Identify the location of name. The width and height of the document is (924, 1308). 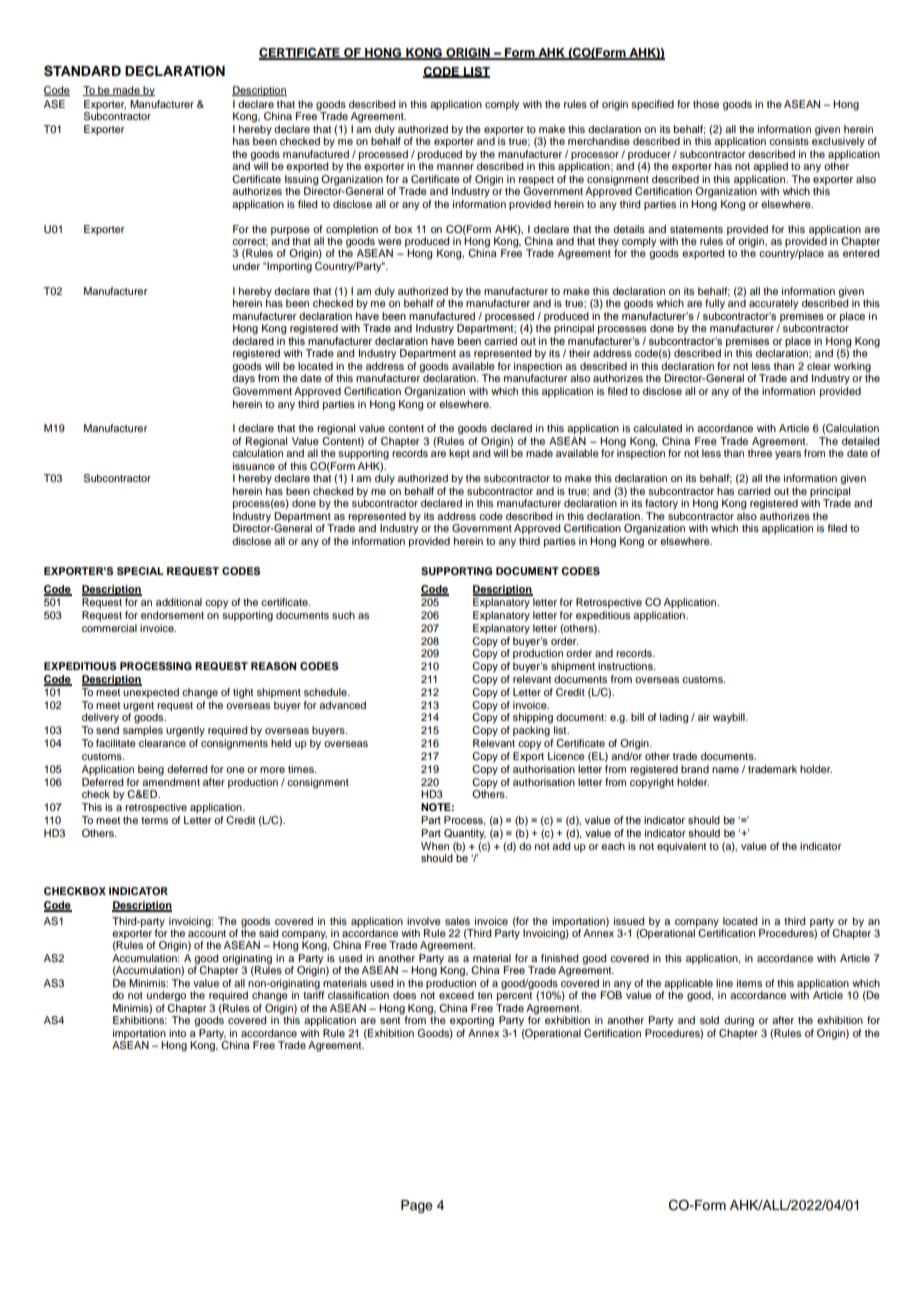
(725, 770).
